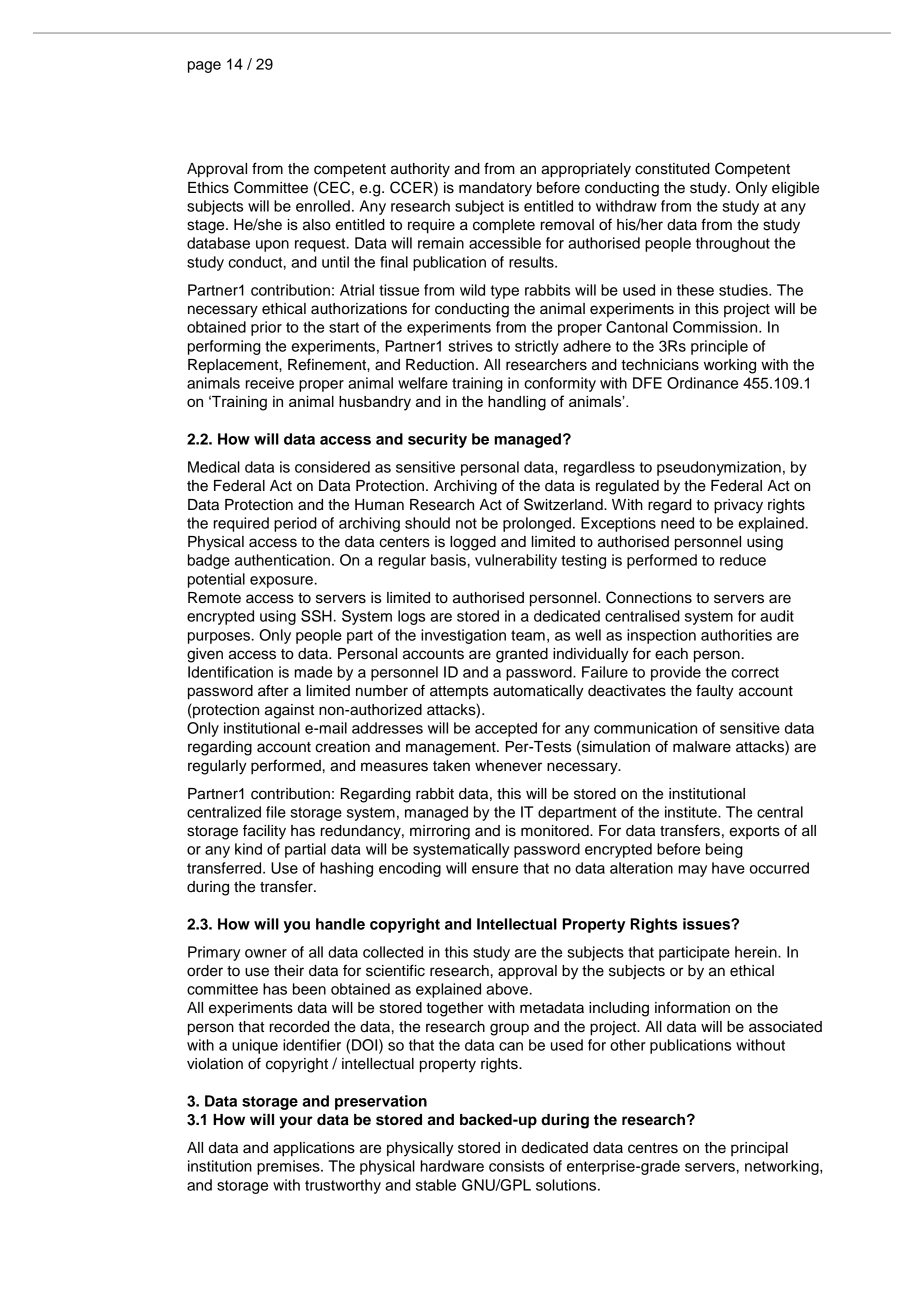  What do you see at coordinates (289, 1167) in the image?
I see `premises` at bounding box center [289, 1167].
